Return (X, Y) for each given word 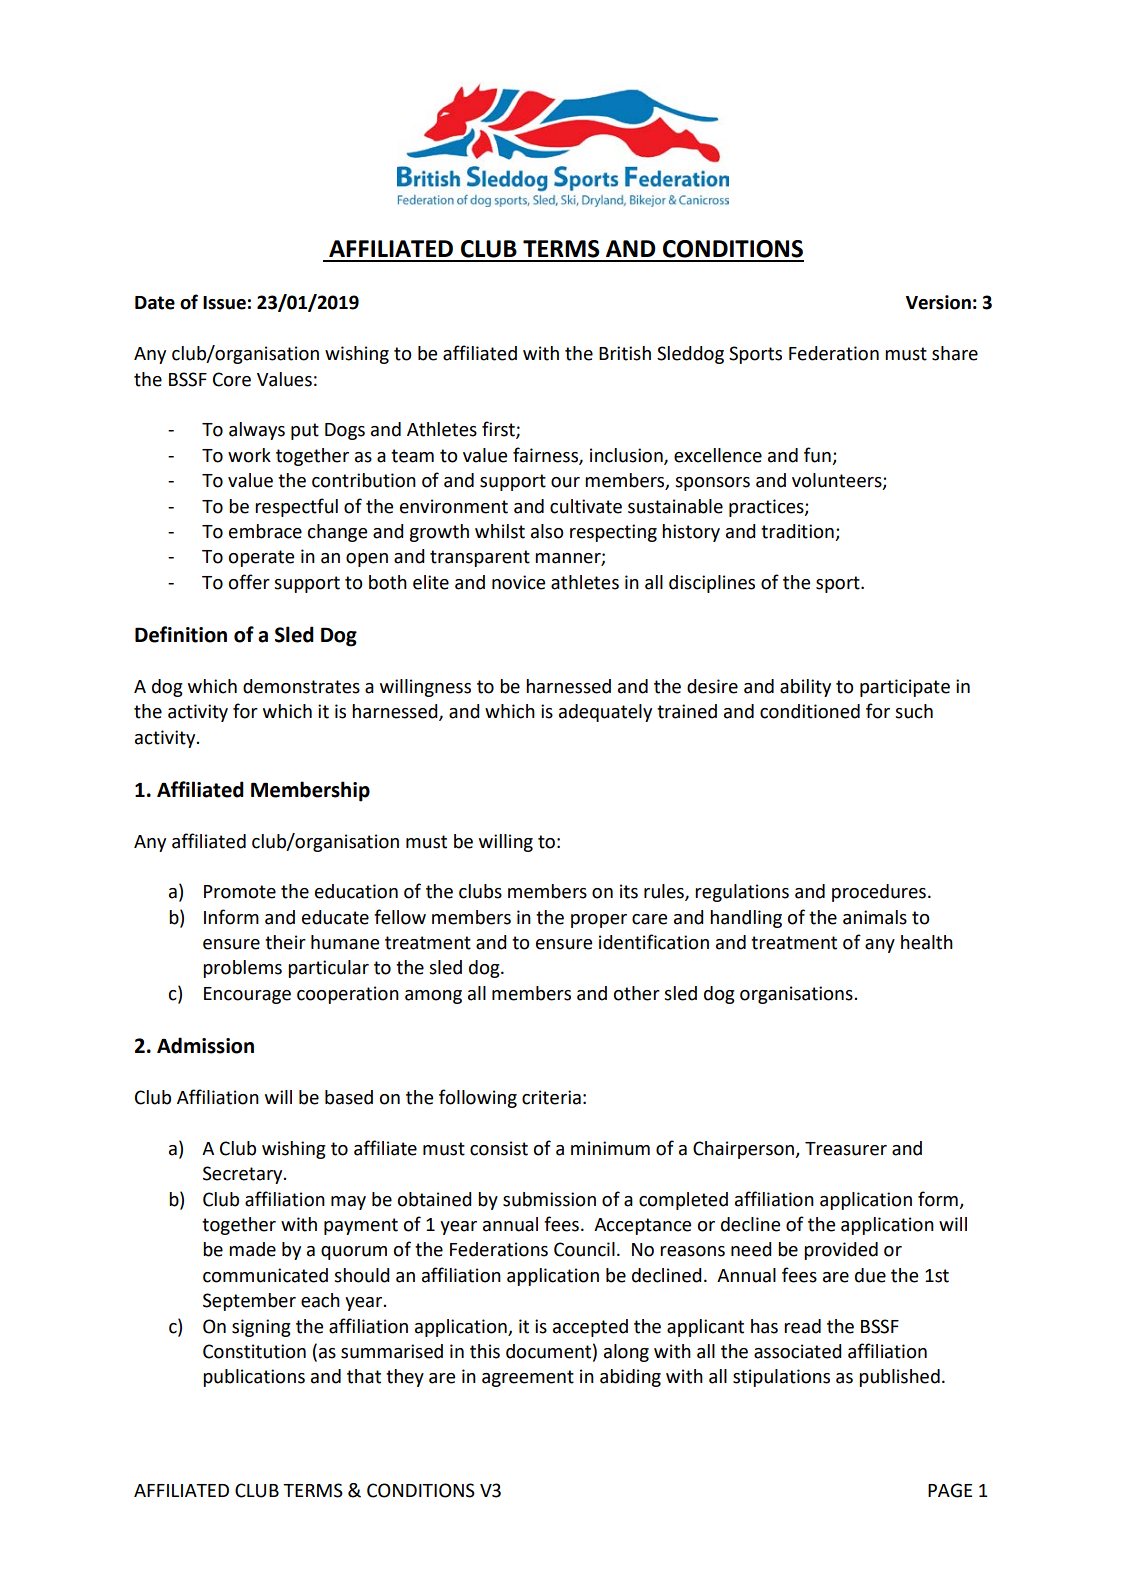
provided (841, 1251)
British (625, 353)
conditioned (810, 711)
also (547, 531)
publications (254, 1378)
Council (584, 1249)
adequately (605, 713)
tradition (798, 532)
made (252, 1249)
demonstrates (301, 686)
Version (938, 302)
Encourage (247, 995)
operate (261, 558)
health (927, 942)
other (637, 993)
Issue (224, 303)
